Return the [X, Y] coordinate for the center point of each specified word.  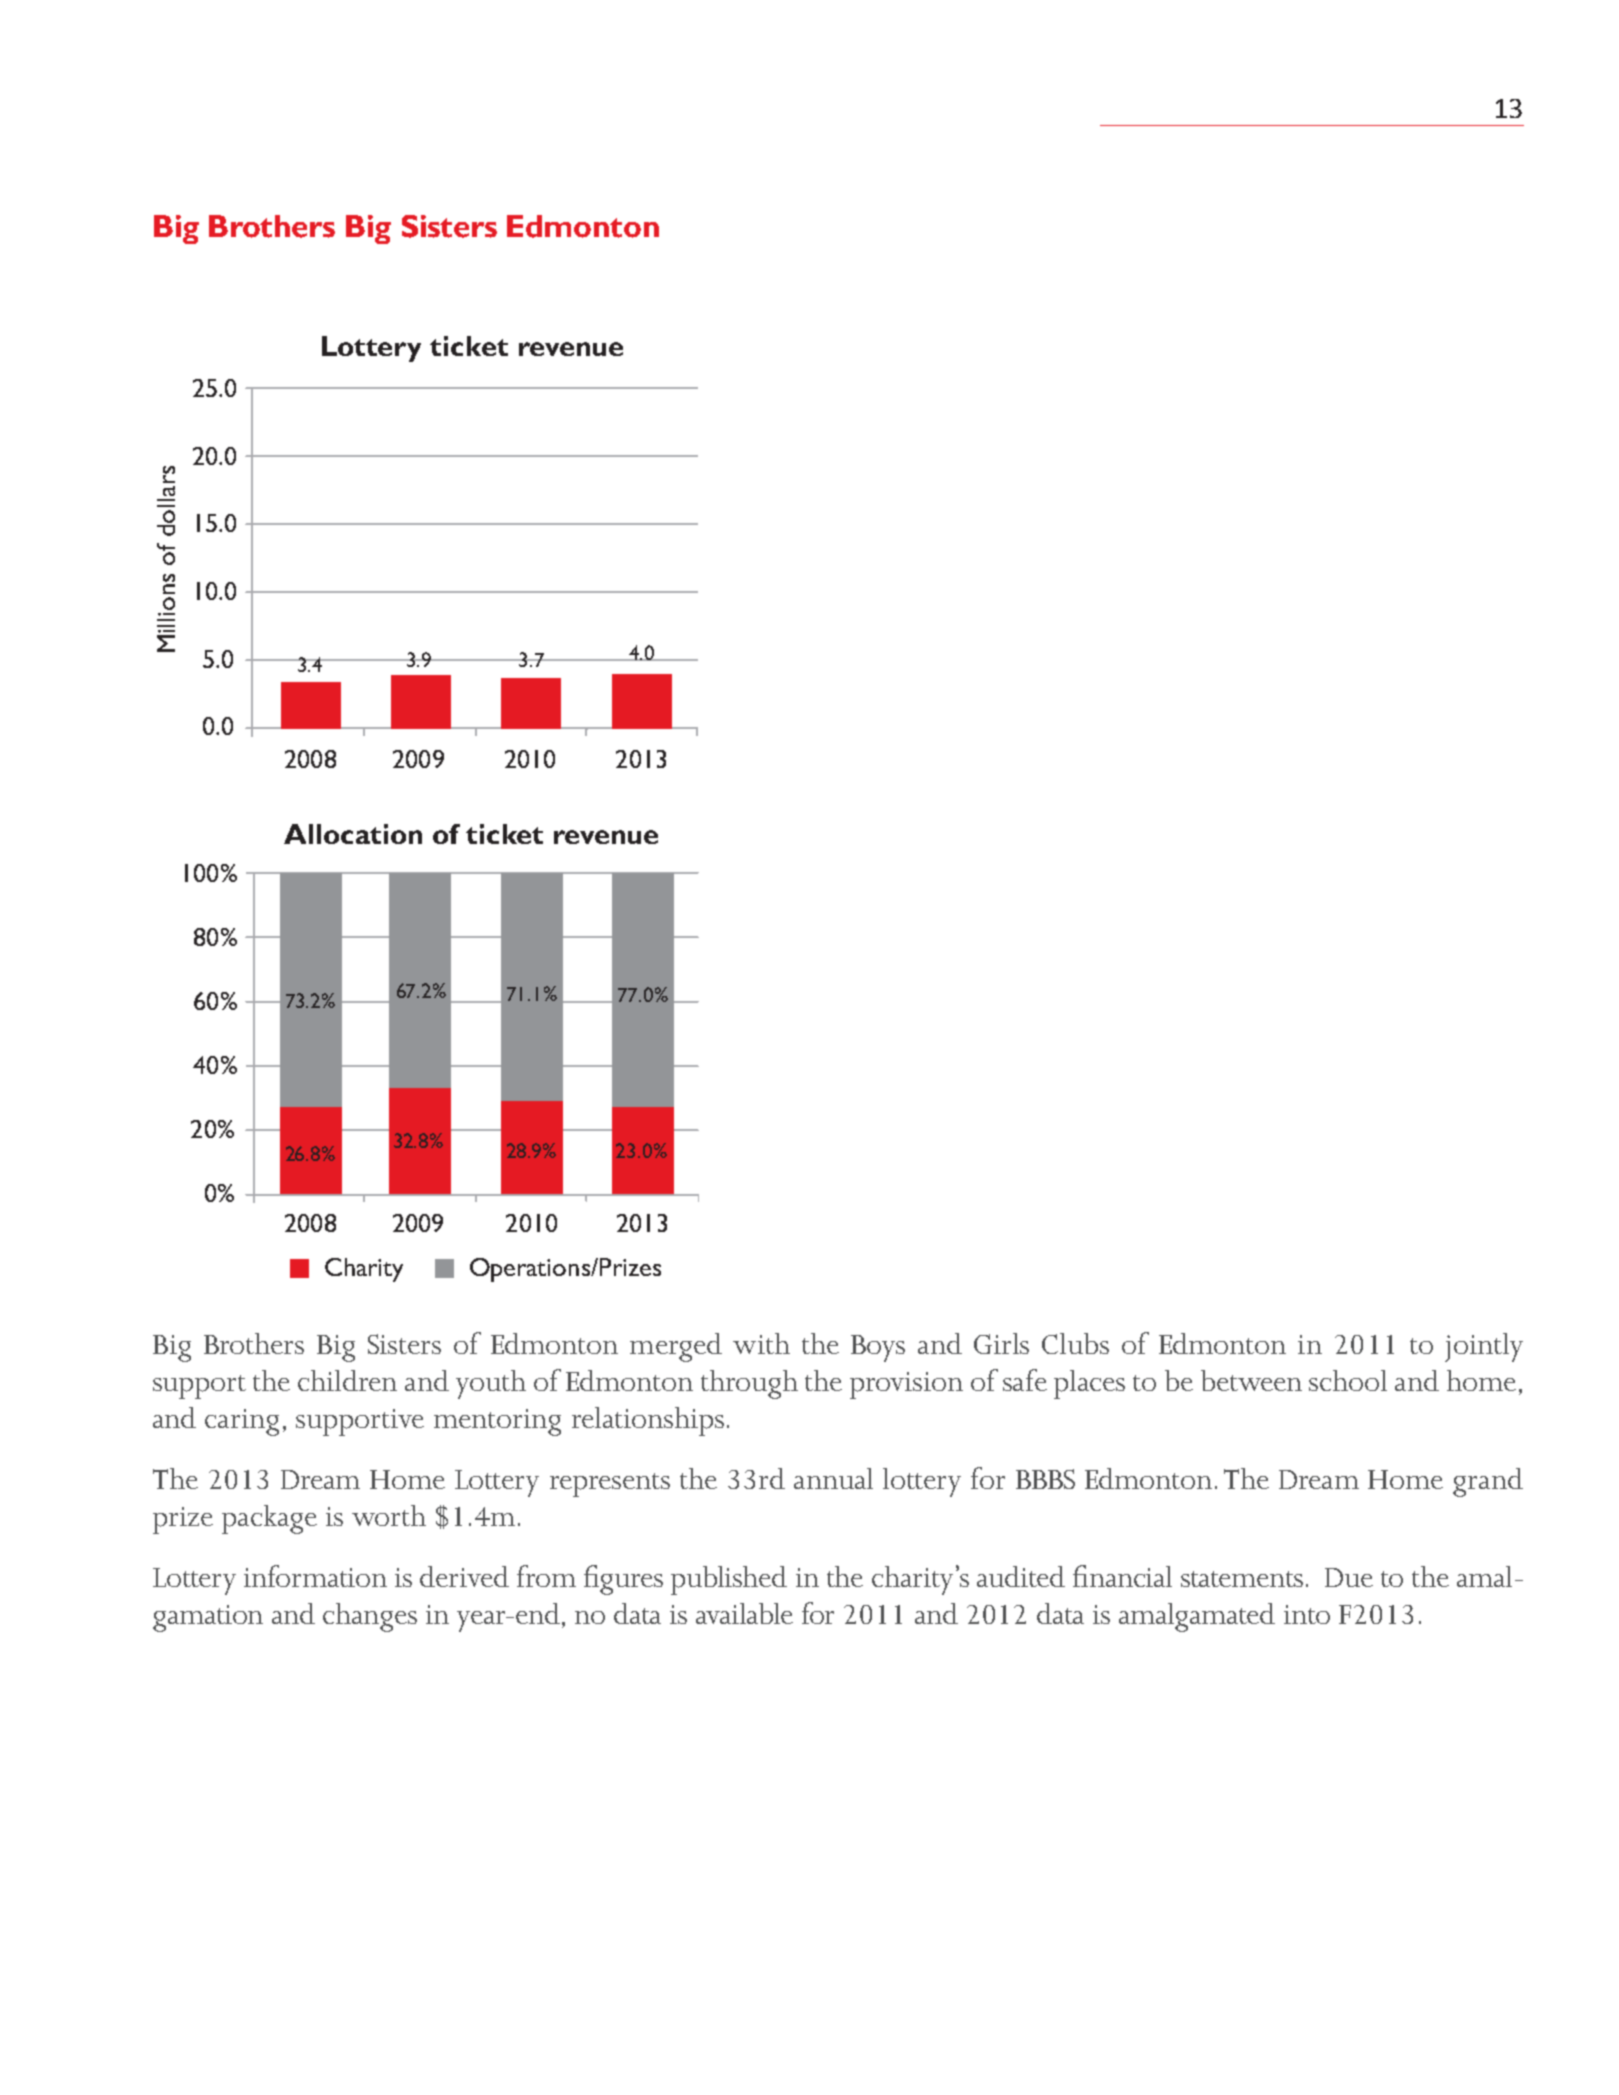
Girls [1001, 1343]
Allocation [353, 834]
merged [676, 1347]
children [347, 1380]
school [1348, 1380]
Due [1349, 1577]
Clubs [1075, 1343]
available [744, 1613]
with [761, 1343]
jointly [1484, 1347]
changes [370, 1617]
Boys [878, 1348]
